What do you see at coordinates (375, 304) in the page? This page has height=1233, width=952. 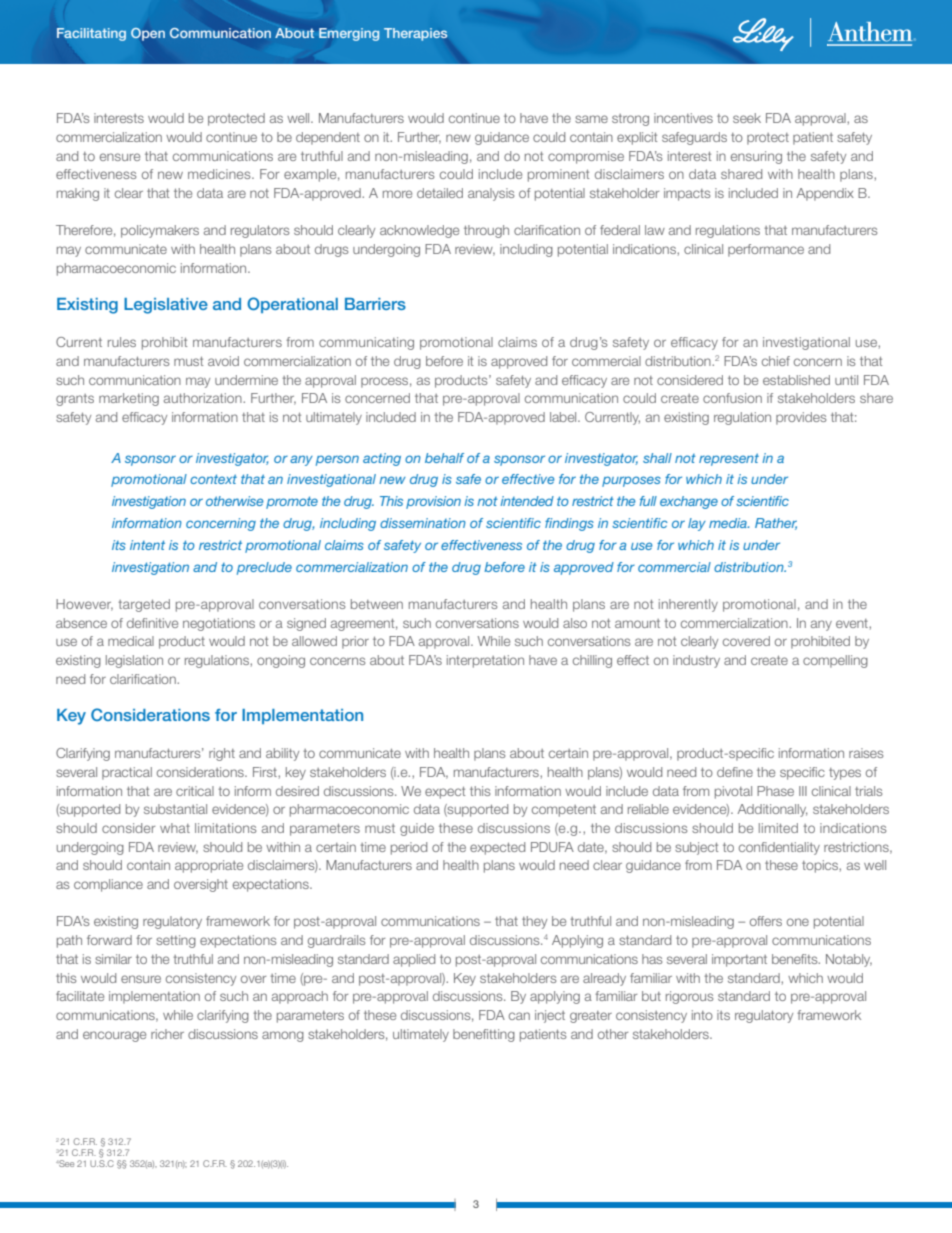 I see `Barriers` at bounding box center [375, 304].
